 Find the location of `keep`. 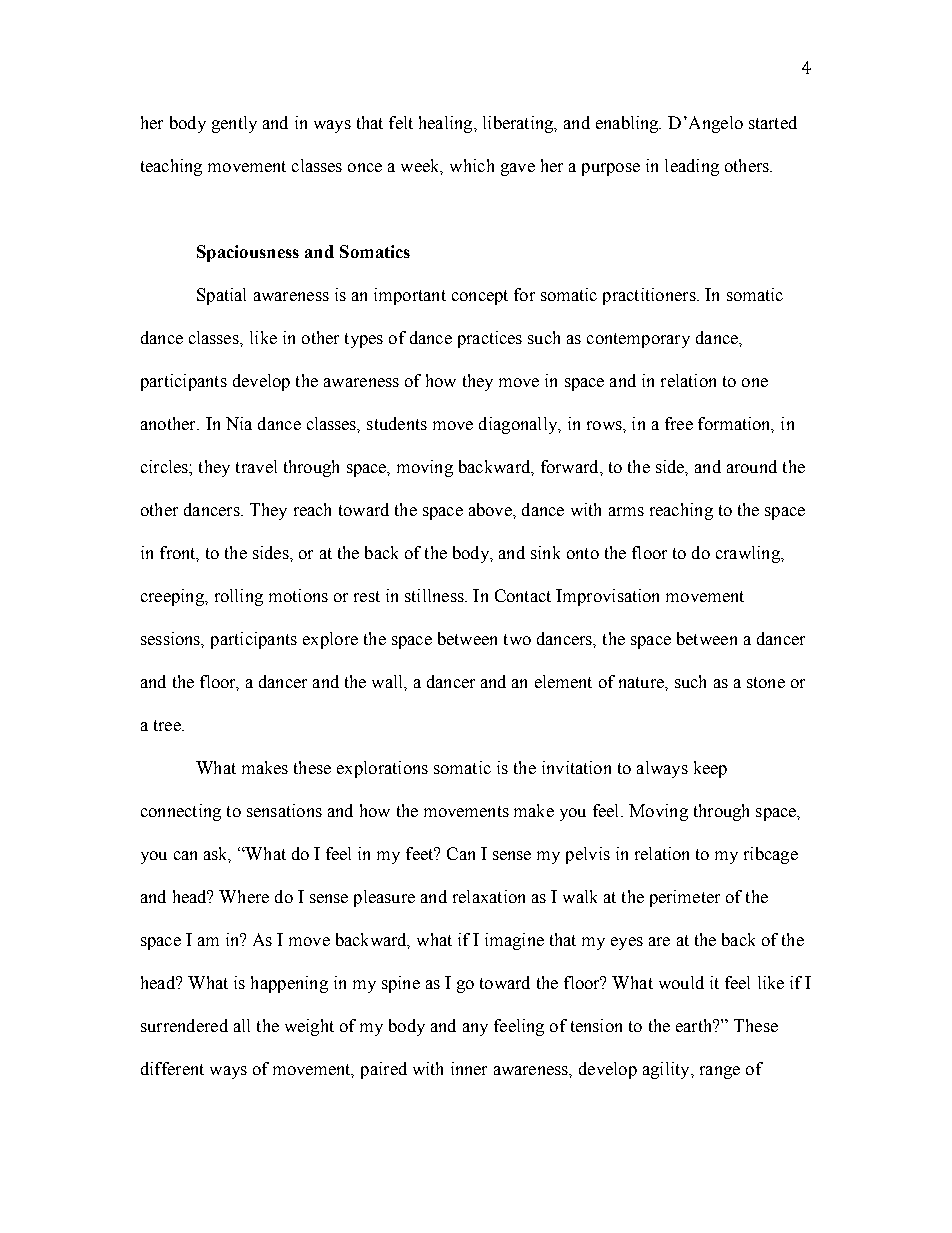

keep is located at coordinates (710, 769).
